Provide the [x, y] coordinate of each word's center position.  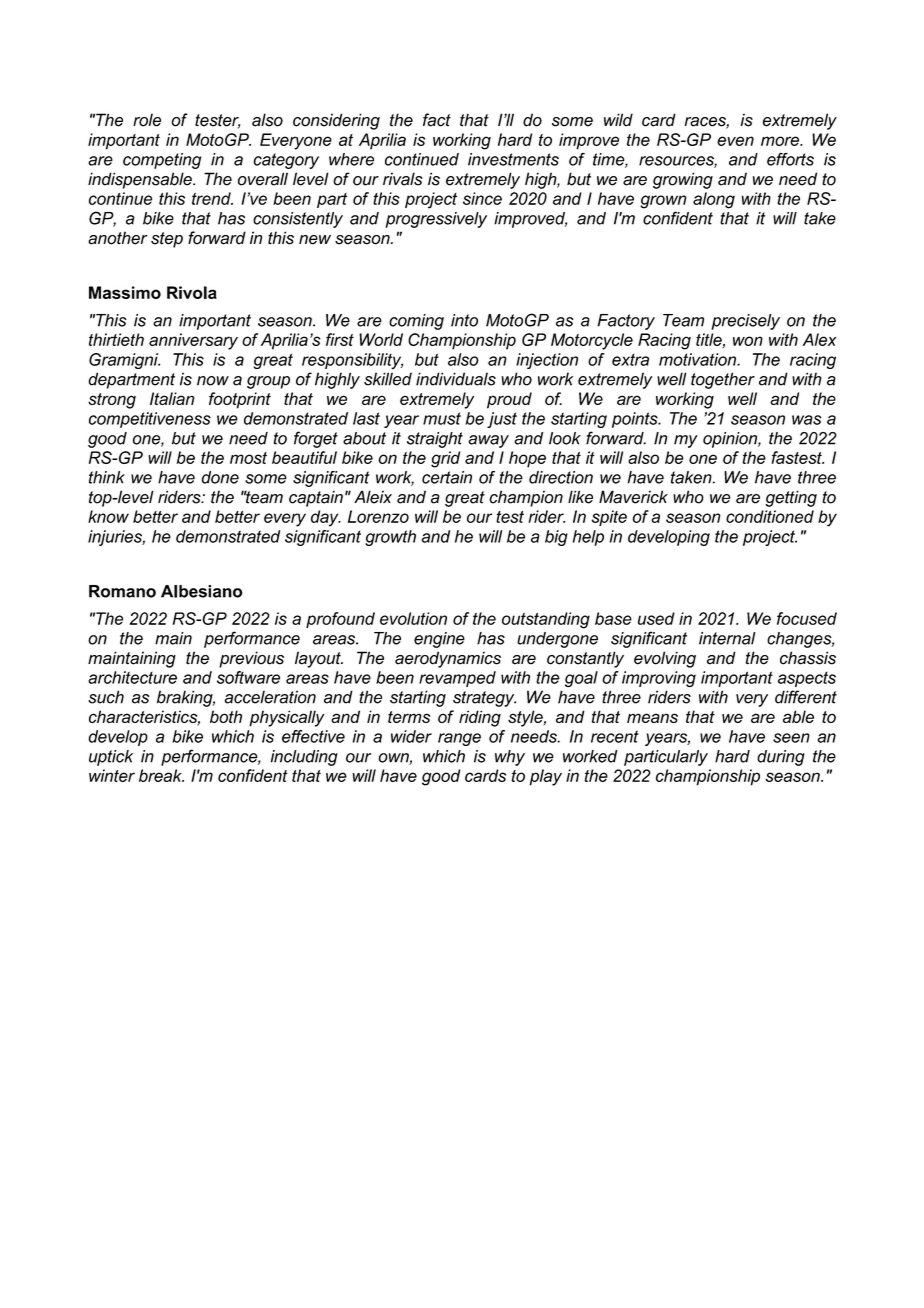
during [781, 758]
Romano [122, 591]
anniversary [193, 341]
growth [390, 538]
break [161, 775]
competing [162, 161]
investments [513, 159]
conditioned [770, 516]
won [748, 341]
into [464, 320]
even [735, 141]
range [459, 739]
